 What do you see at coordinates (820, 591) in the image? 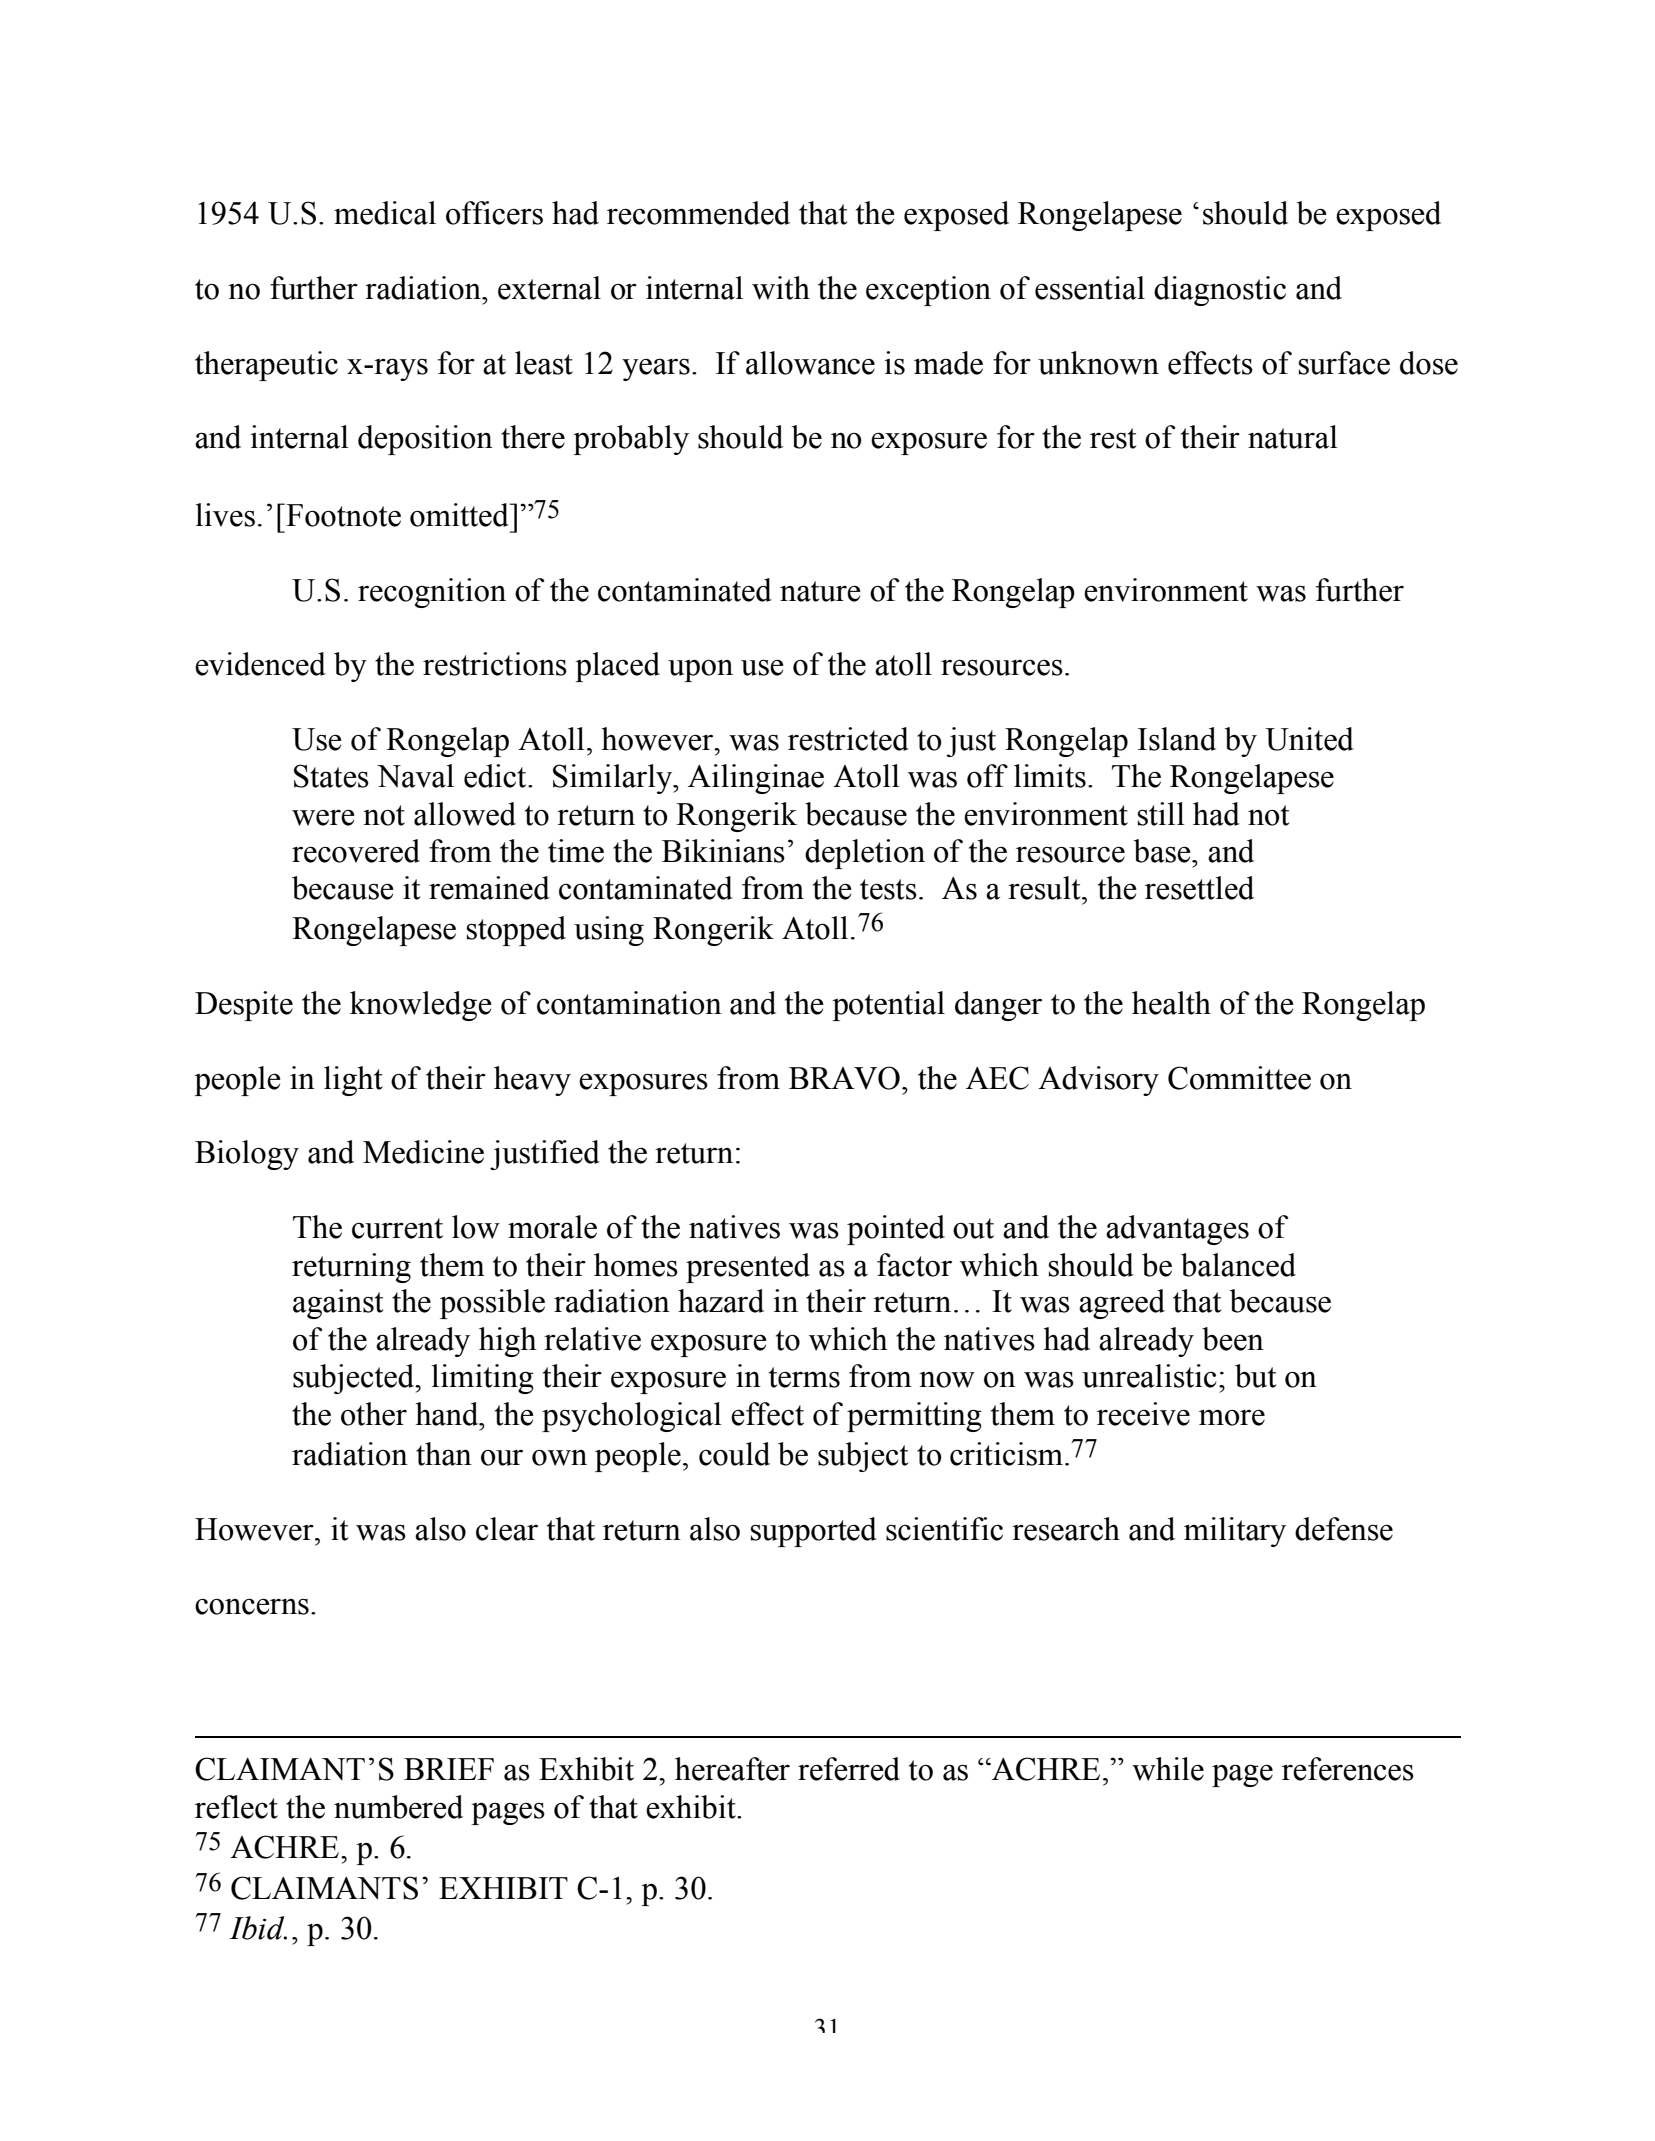
I see `nature` at bounding box center [820, 591].
